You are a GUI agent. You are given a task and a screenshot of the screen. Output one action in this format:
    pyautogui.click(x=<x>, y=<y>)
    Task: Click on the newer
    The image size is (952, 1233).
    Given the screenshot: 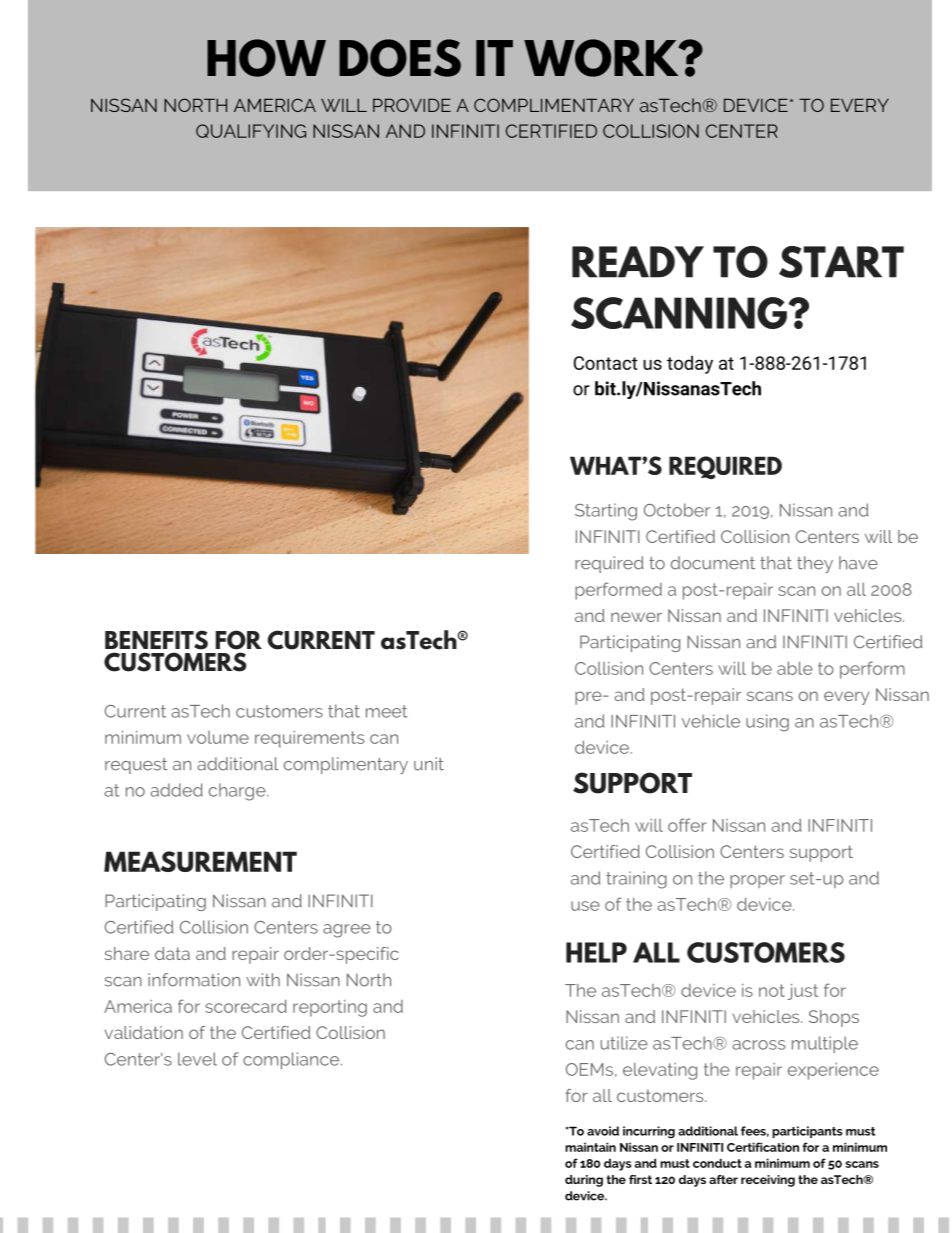 What is the action you would take?
    pyautogui.click(x=636, y=617)
